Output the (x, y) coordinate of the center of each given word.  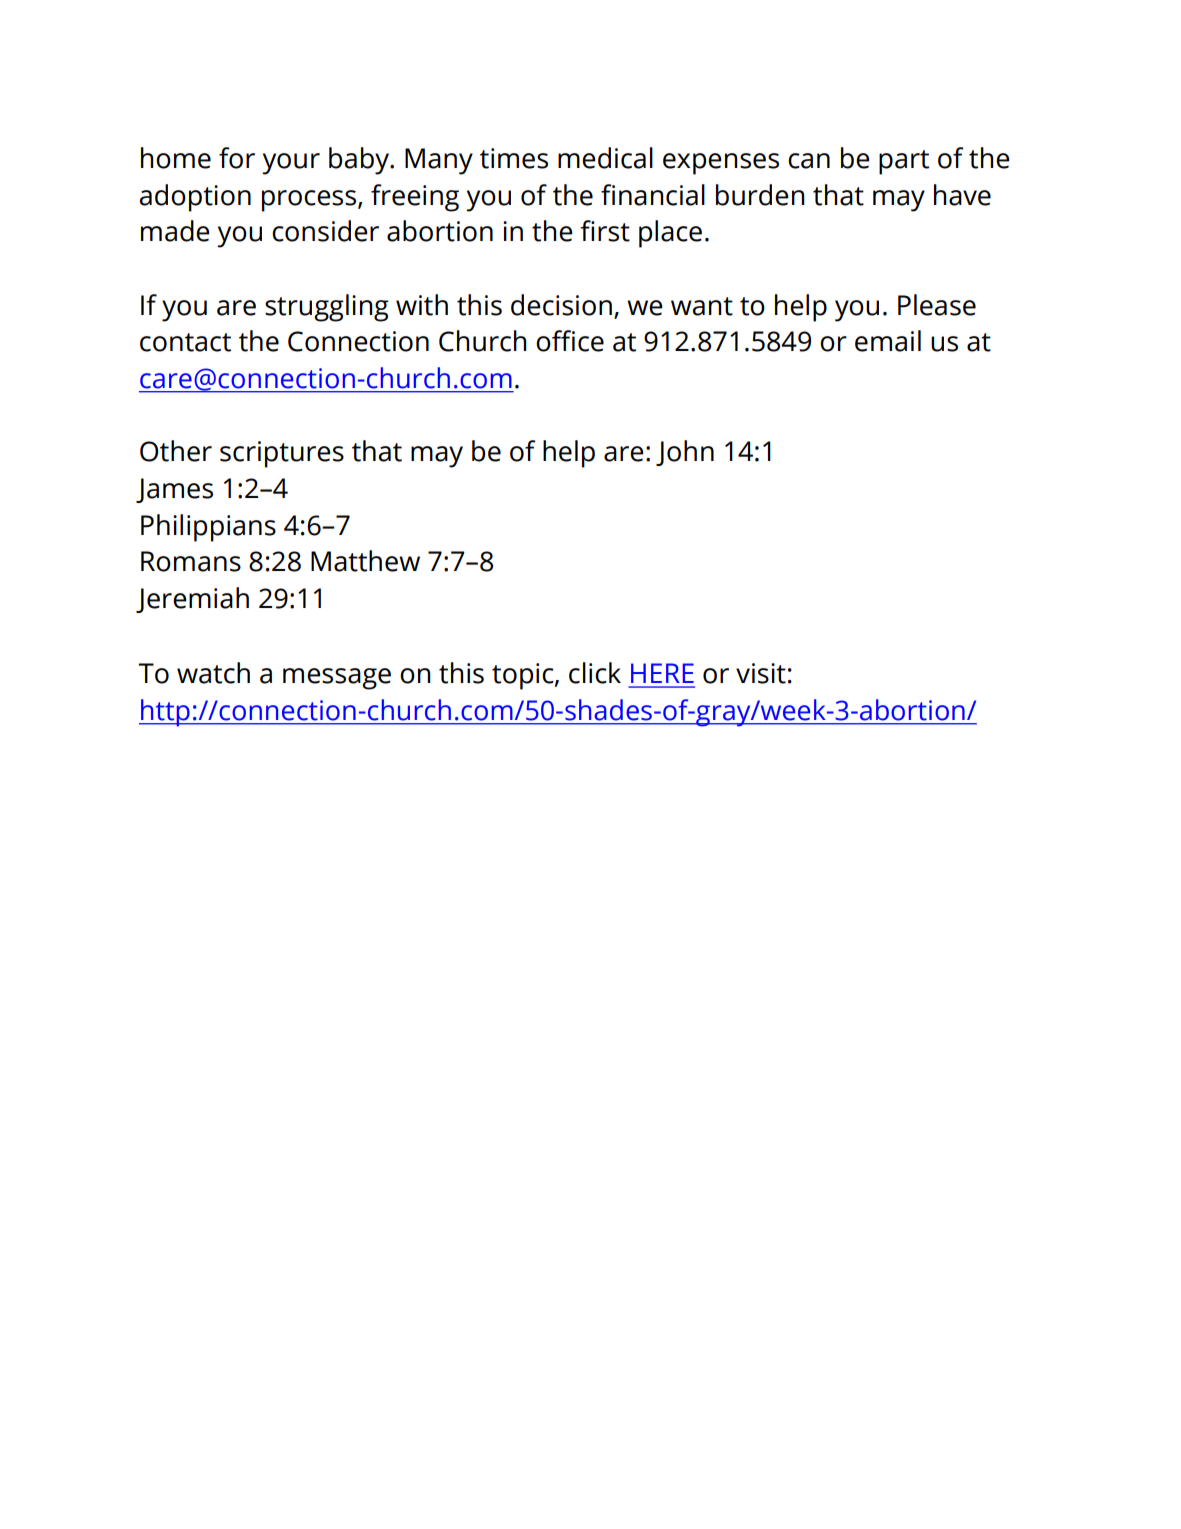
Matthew (365, 561)
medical (605, 158)
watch (213, 673)
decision (561, 305)
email (888, 341)
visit (761, 673)
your (291, 164)
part (904, 162)
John (685, 453)
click (595, 673)
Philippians (208, 528)
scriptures (282, 454)
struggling (327, 308)
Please (937, 305)
